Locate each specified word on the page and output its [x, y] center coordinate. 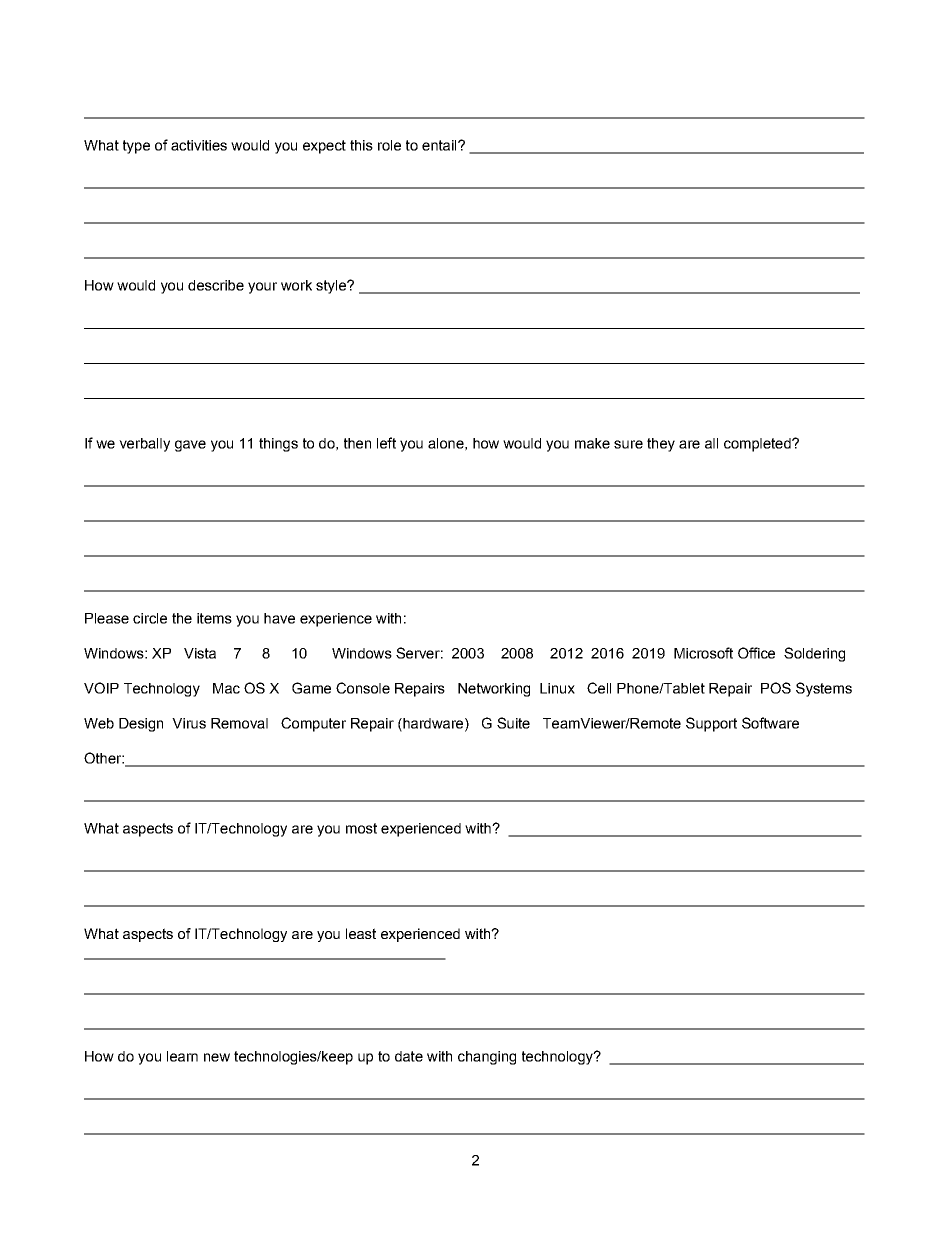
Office [756, 653]
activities [199, 145]
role [389, 145]
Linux [557, 688]
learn [182, 1056]
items [214, 618]
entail [440, 145]
